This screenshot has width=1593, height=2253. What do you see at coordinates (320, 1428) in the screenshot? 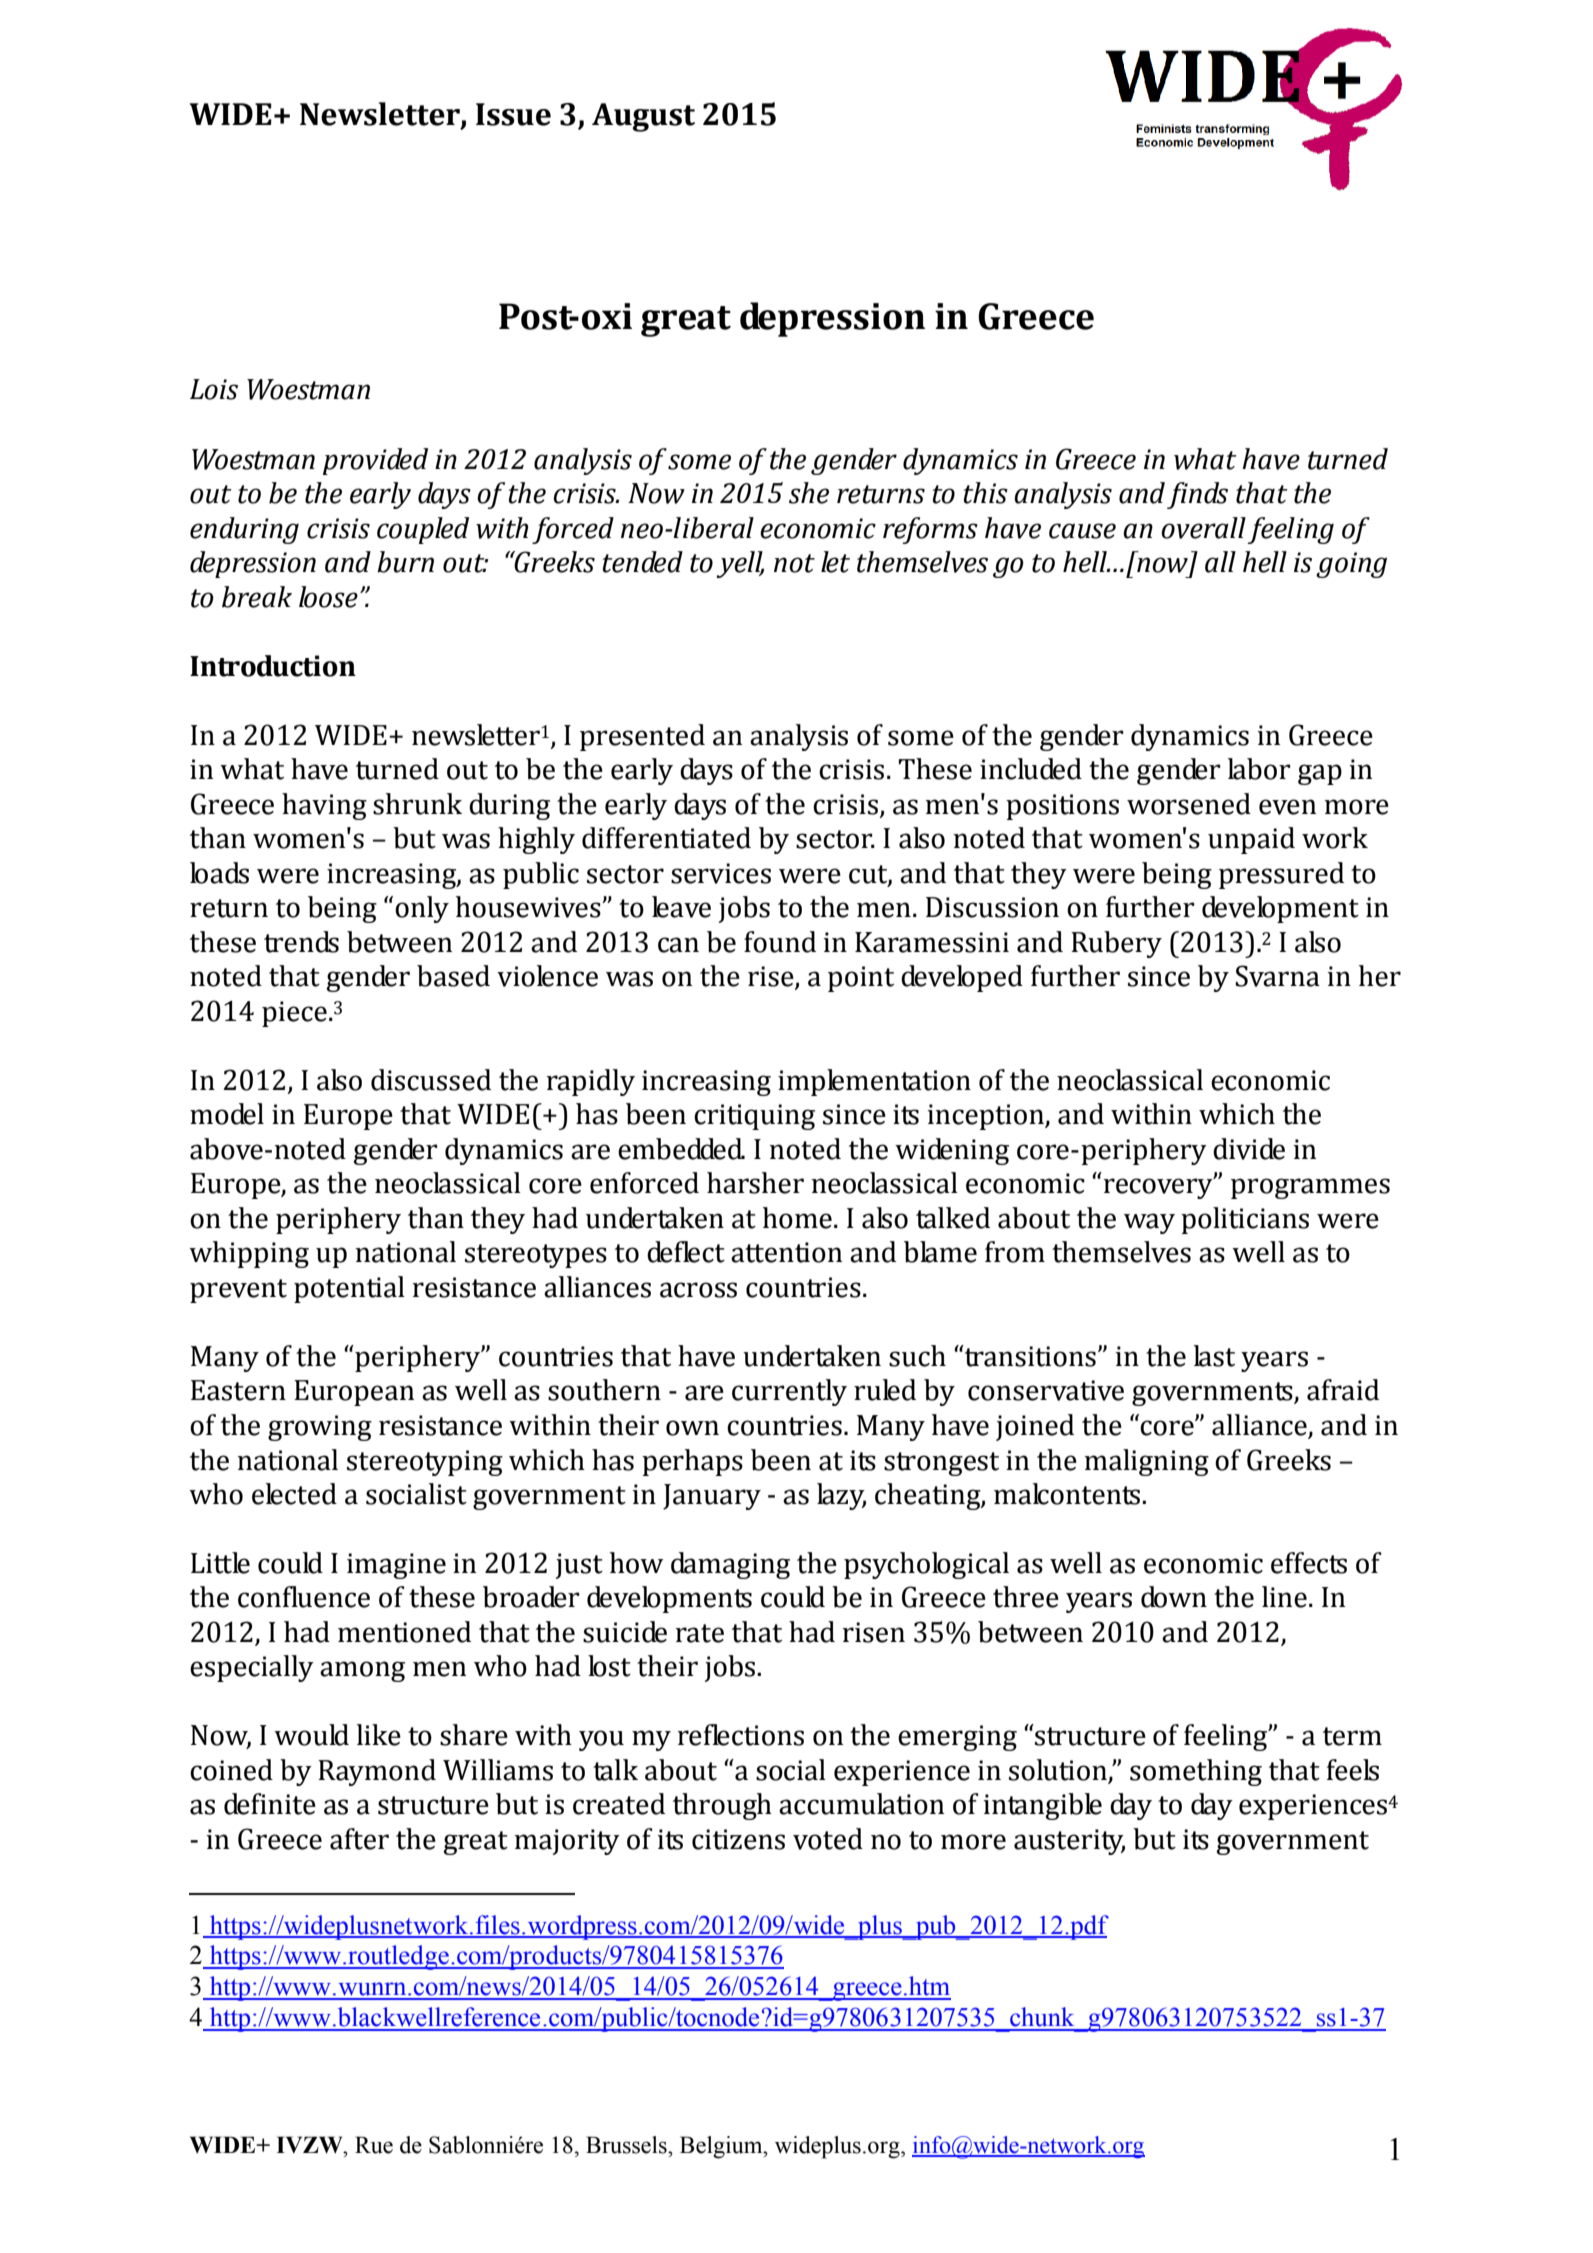
I see `growing` at bounding box center [320, 1428].
